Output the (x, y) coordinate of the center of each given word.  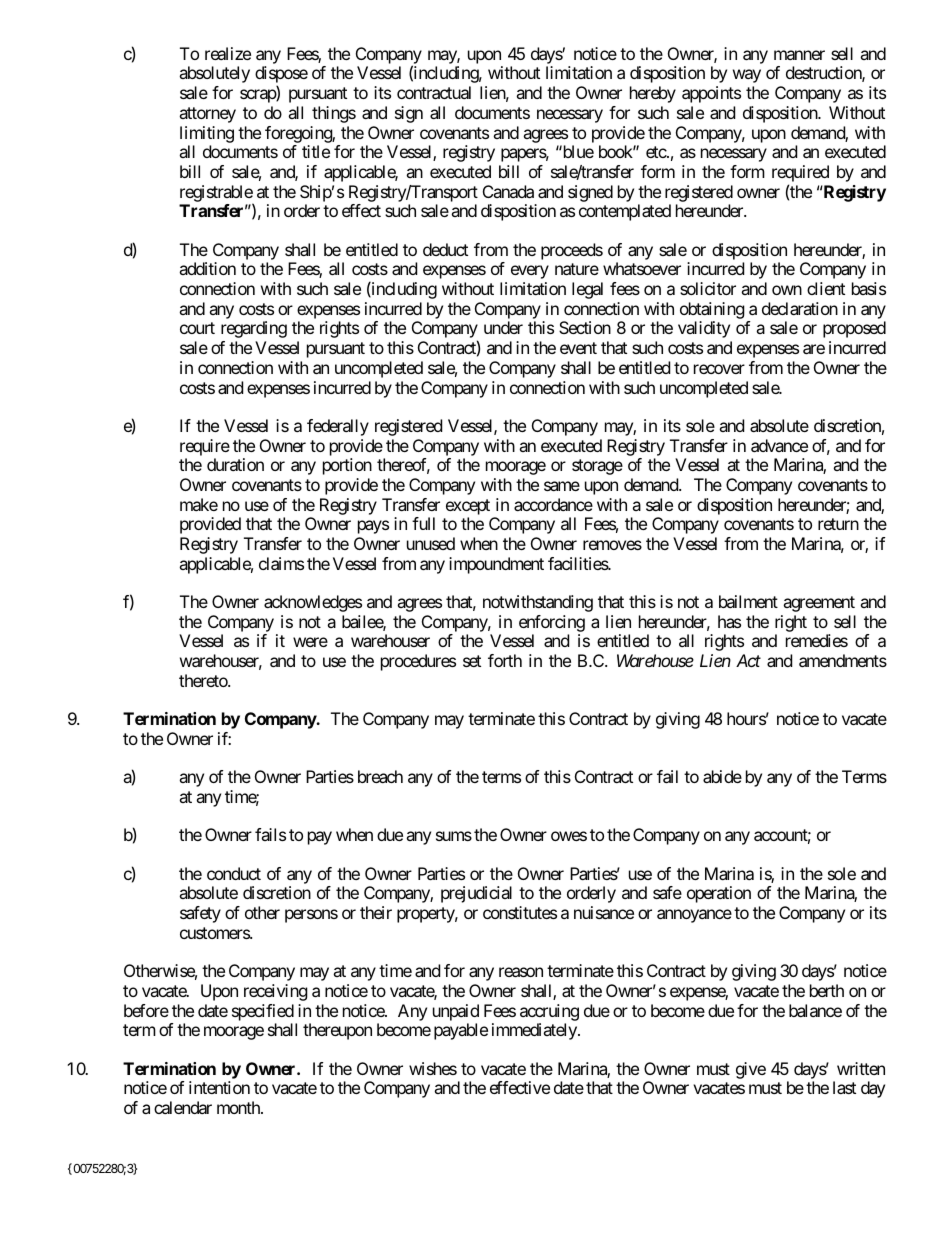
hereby (653, 94)
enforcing (552, 625)
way (747, 76)
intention (219, 1087)
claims (281, 563)
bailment (748, 601)
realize (228, 53)
